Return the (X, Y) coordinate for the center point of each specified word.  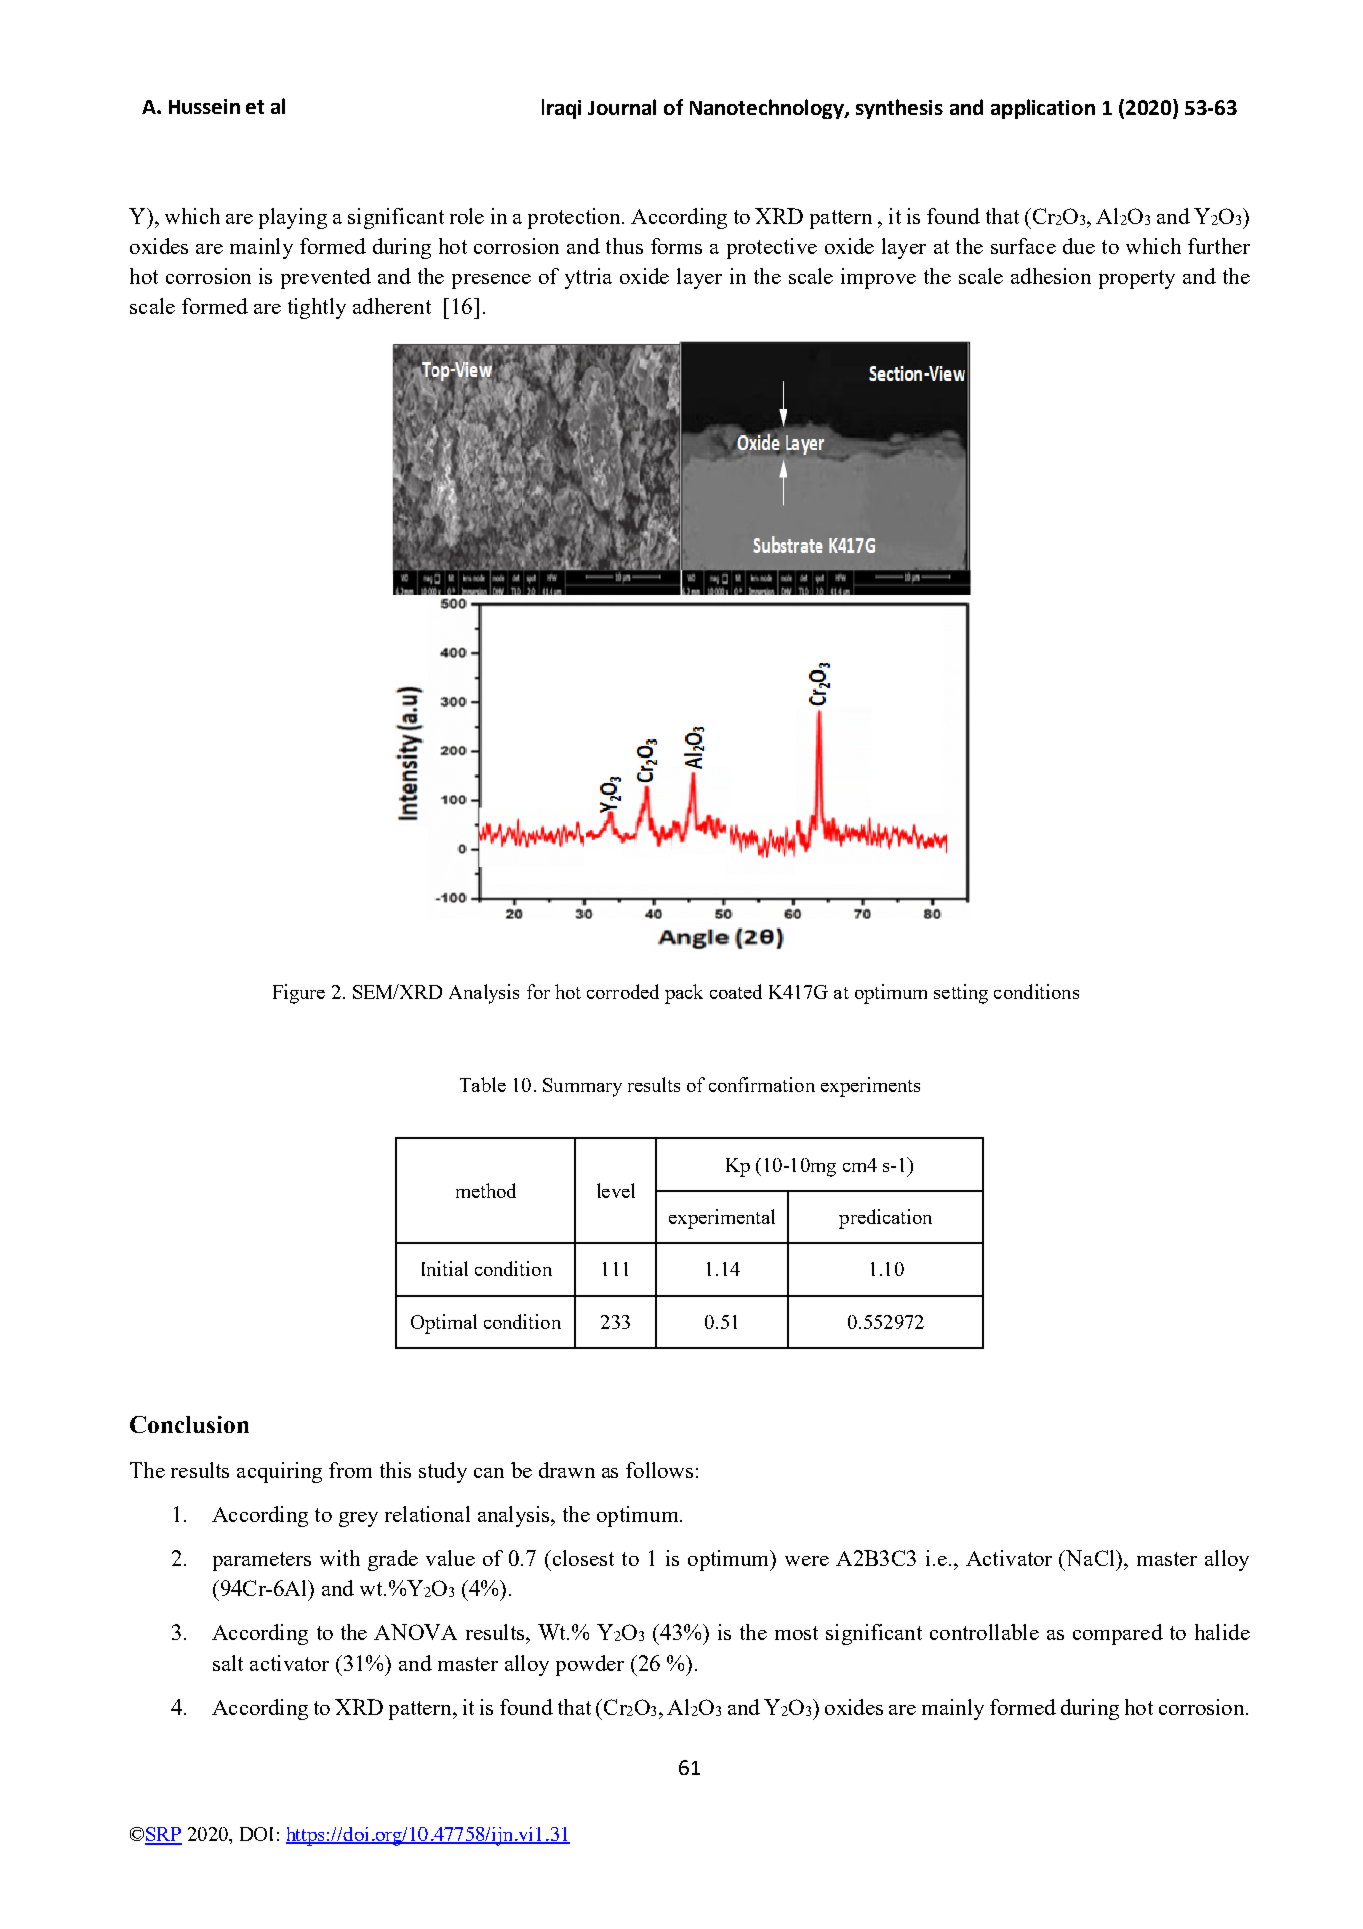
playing (293, 218)
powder (590, 1665)
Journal (622, 107)
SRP (163, 1835)
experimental (722, 1219)
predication (885, 1219)
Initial (445, 1268)
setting (961, 994)
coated (736, 991)
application (1043, 109)
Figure (299, 994)
